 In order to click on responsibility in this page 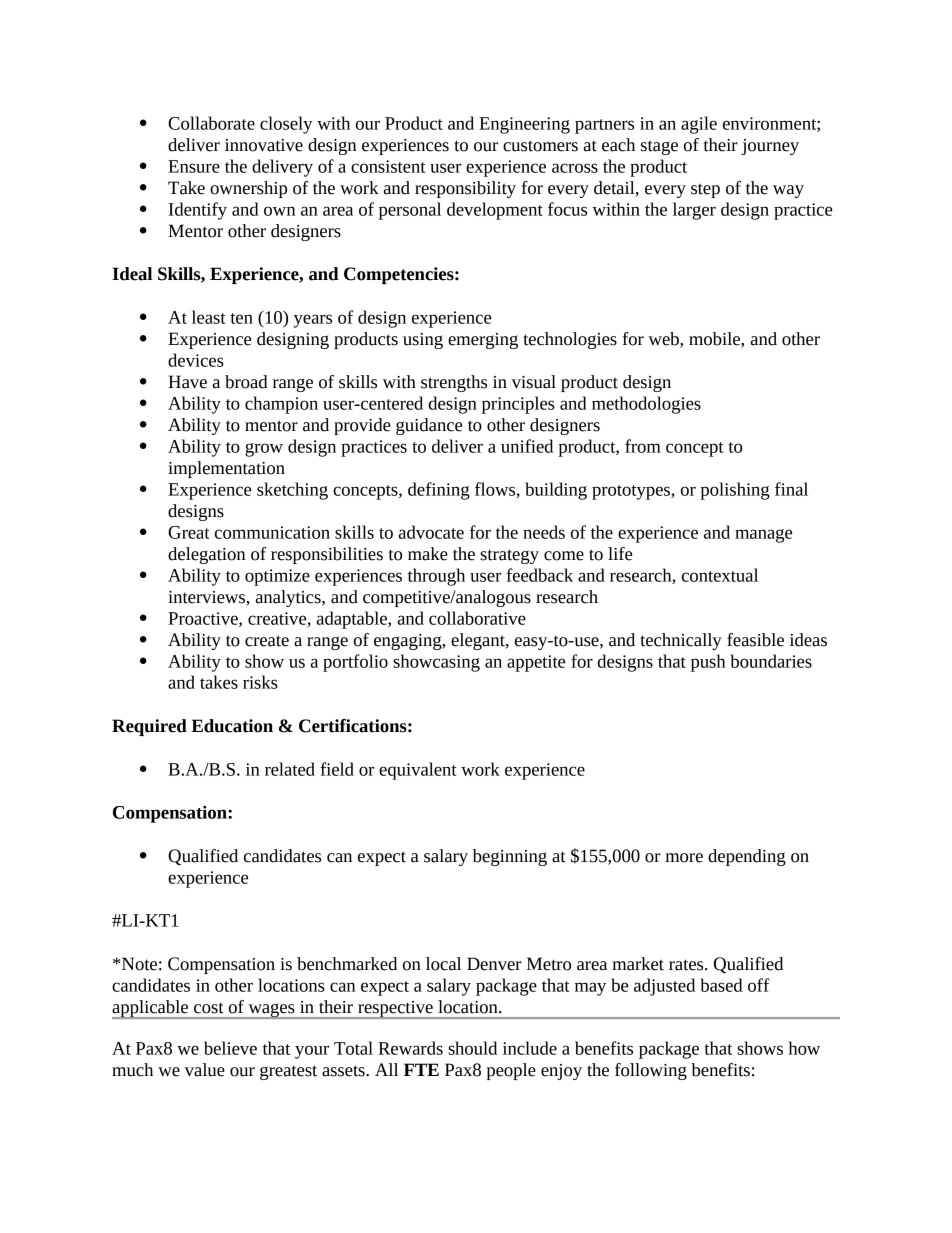, I will do `click(465, 189)`.
